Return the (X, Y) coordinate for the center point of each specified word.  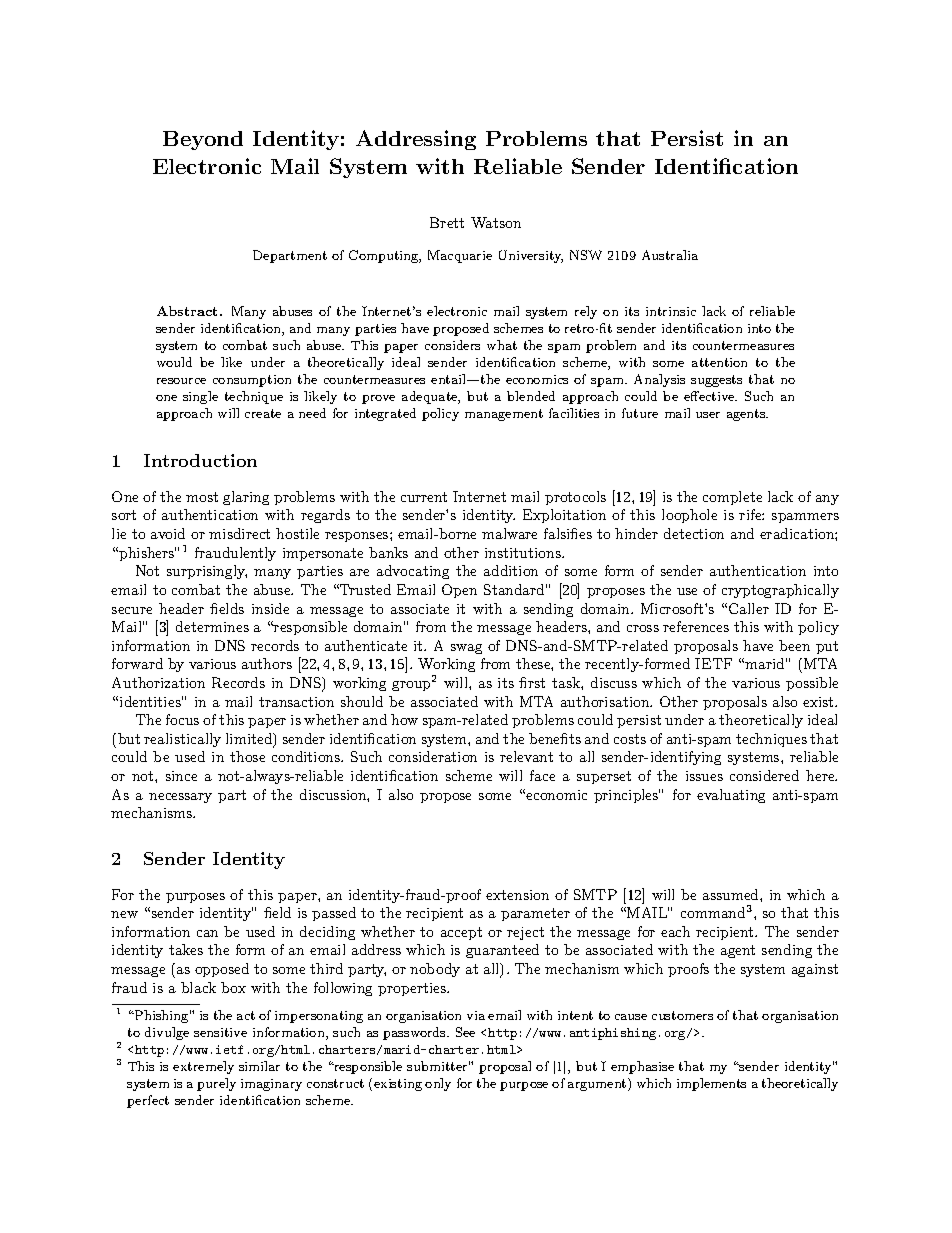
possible (812, 684)
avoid (168, 533)
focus (182, 719)
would (174, 362)
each (675, 931)
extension (517, 895)
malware (509, 533)
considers (452, 345)
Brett (447, 222)
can (207, 933)
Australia (670, 255)
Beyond (203, 140)
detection (694, 533)
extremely (203, 1067)
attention (719, 362)
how (404, 719)
